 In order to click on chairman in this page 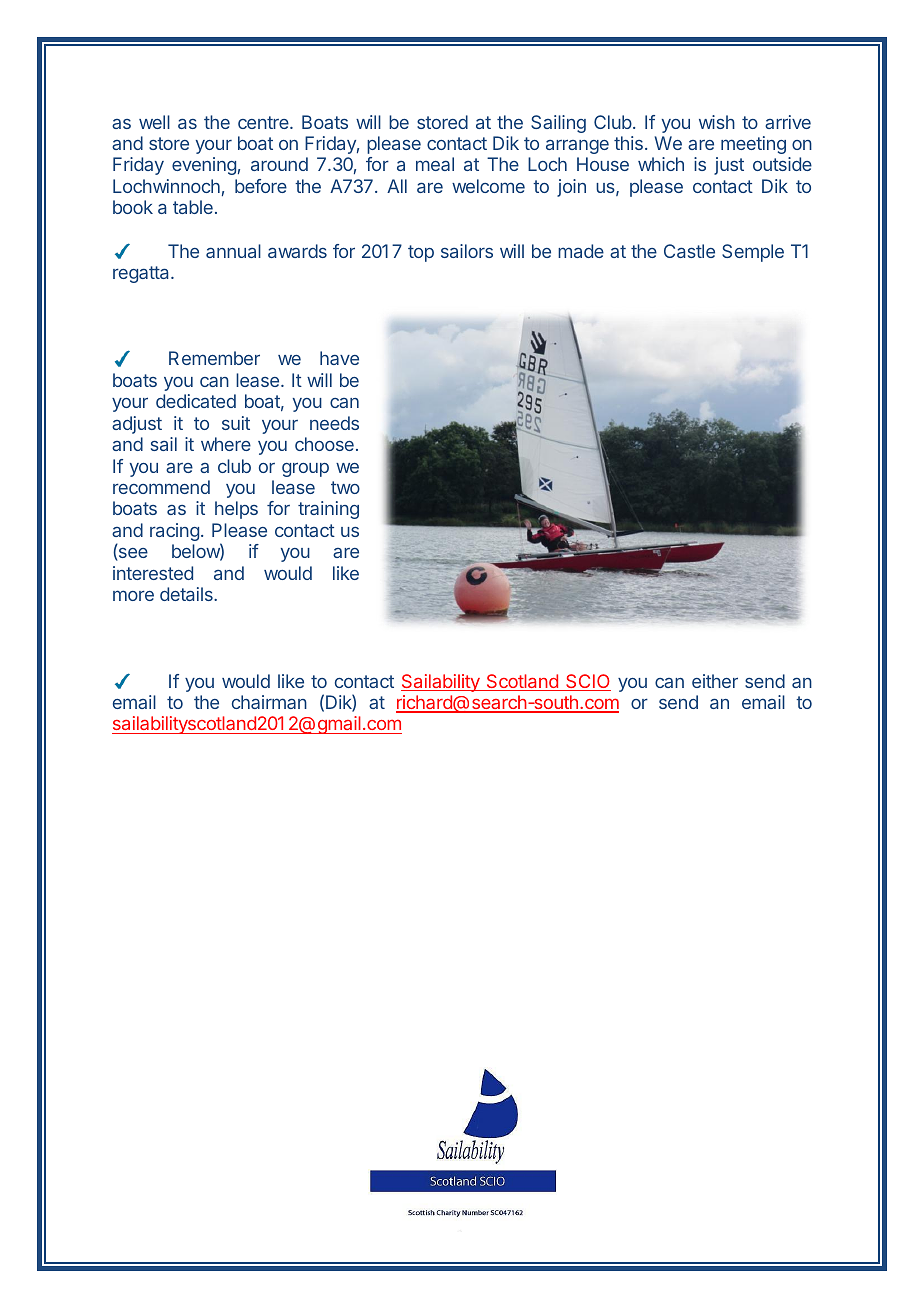, I will do `click(269, 702)`.
